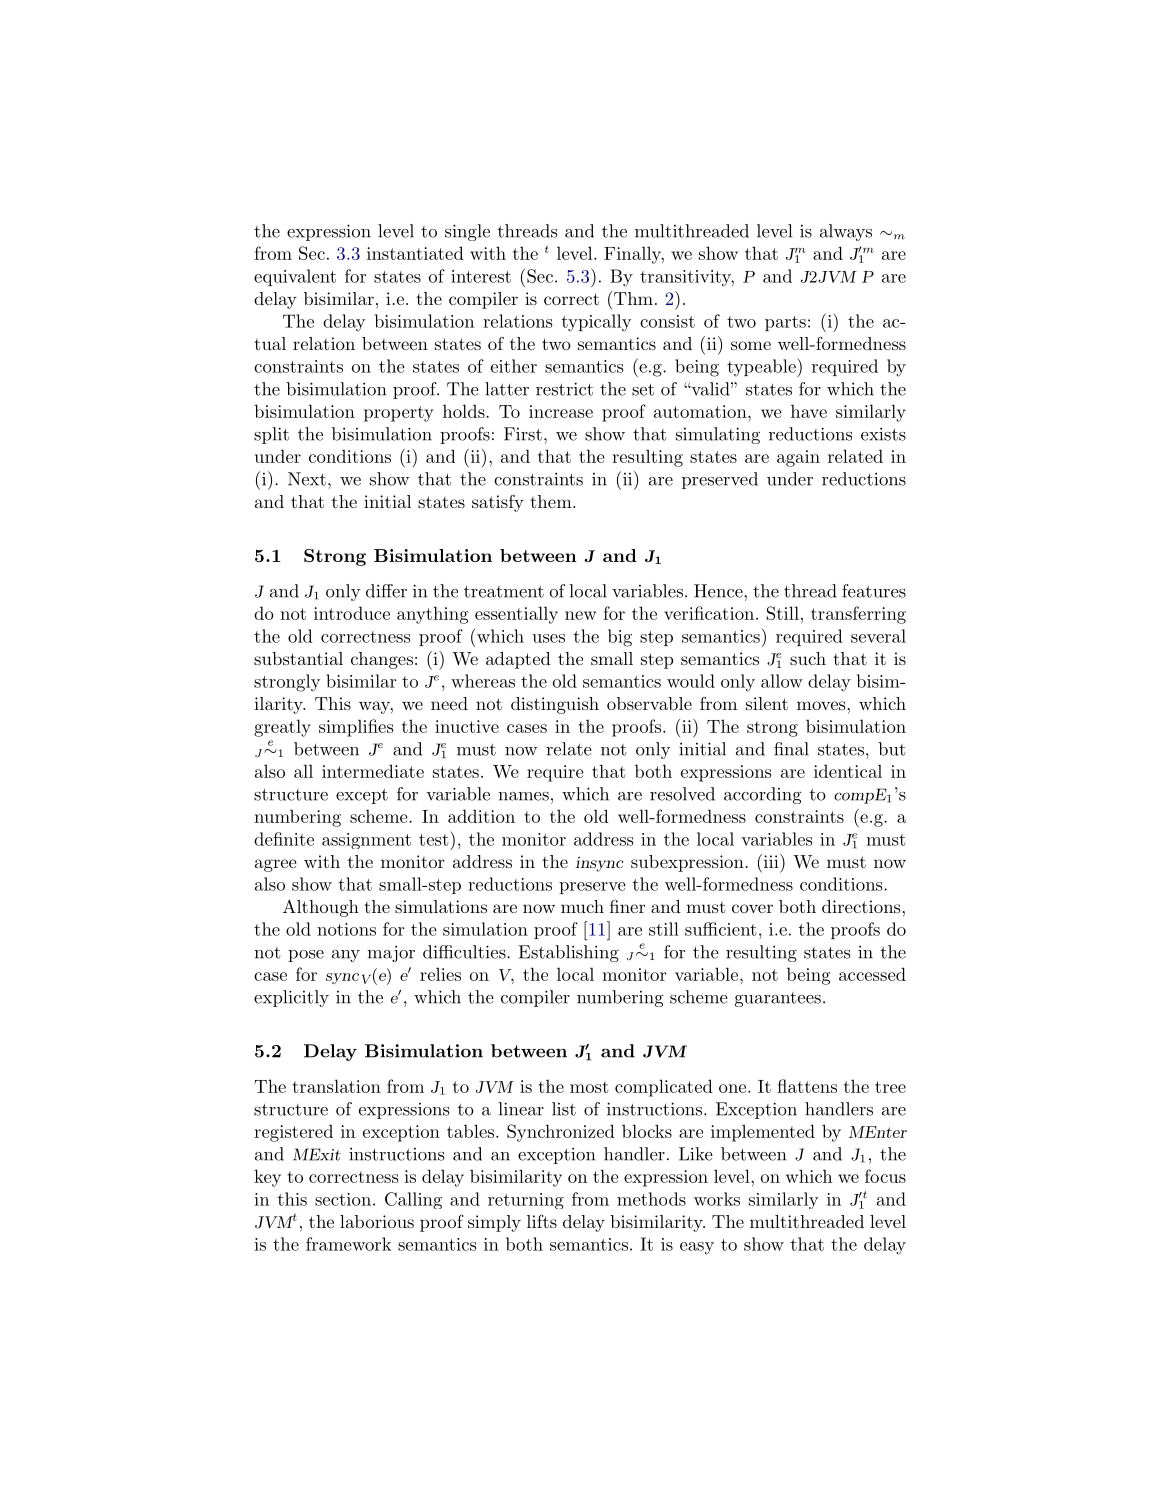 The image size is (1154, 1494). What do you see at coordinates (356, 728) in the page?
I see `simplifies` at bounding box center [356, 728].
